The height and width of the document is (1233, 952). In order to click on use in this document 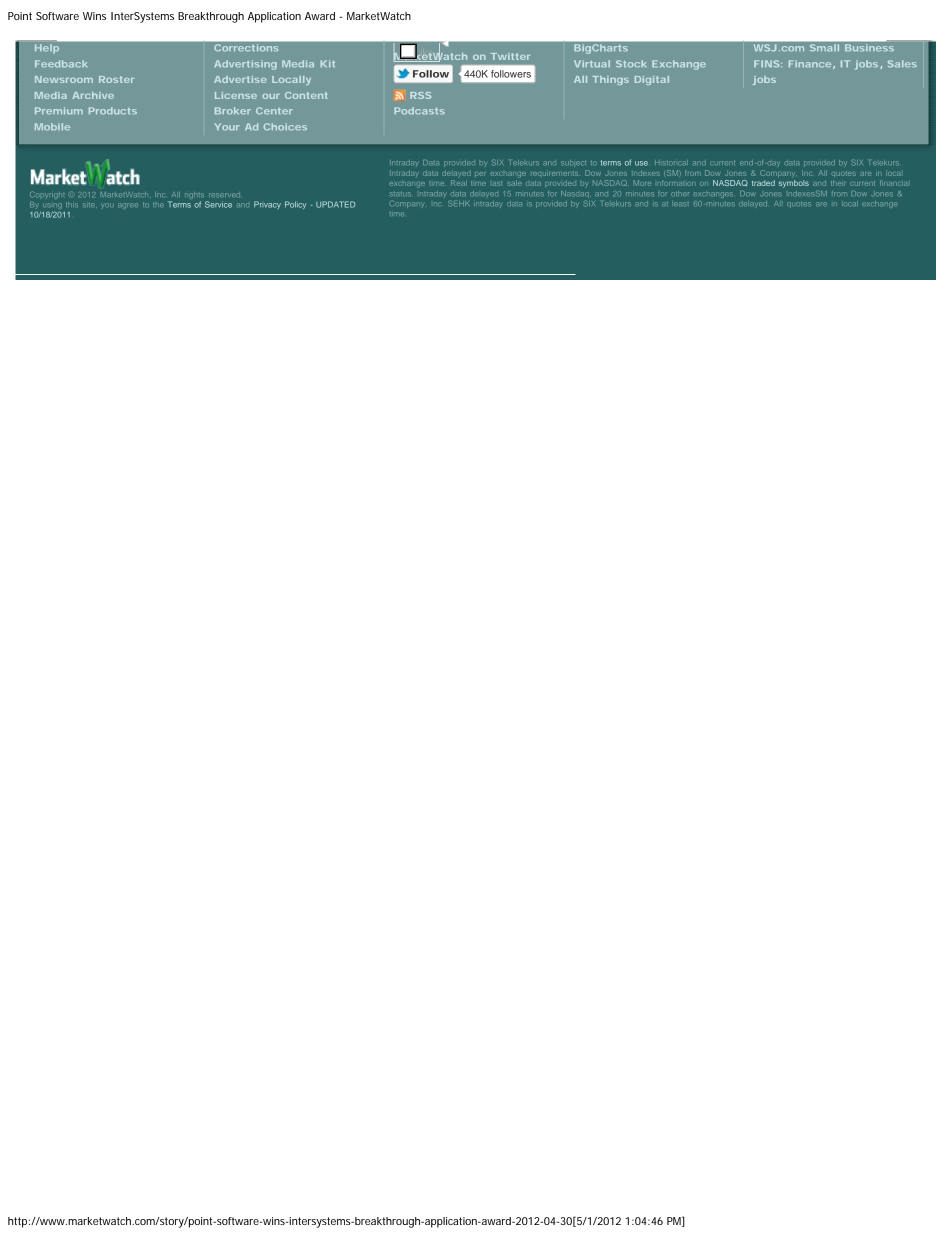, I will do `click(641, 163)`.
